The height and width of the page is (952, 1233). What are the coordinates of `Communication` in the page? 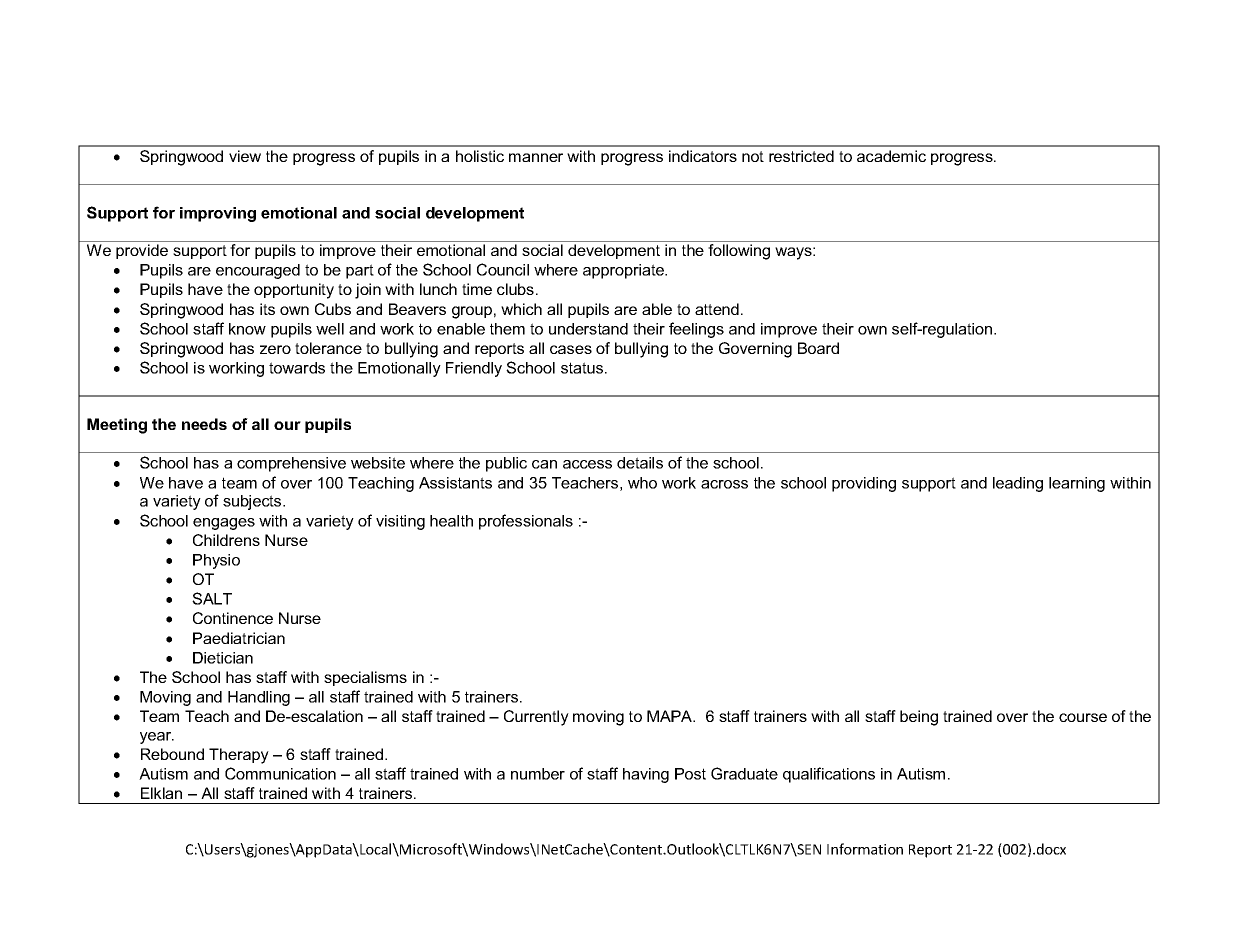 It's located at (280, 773).
